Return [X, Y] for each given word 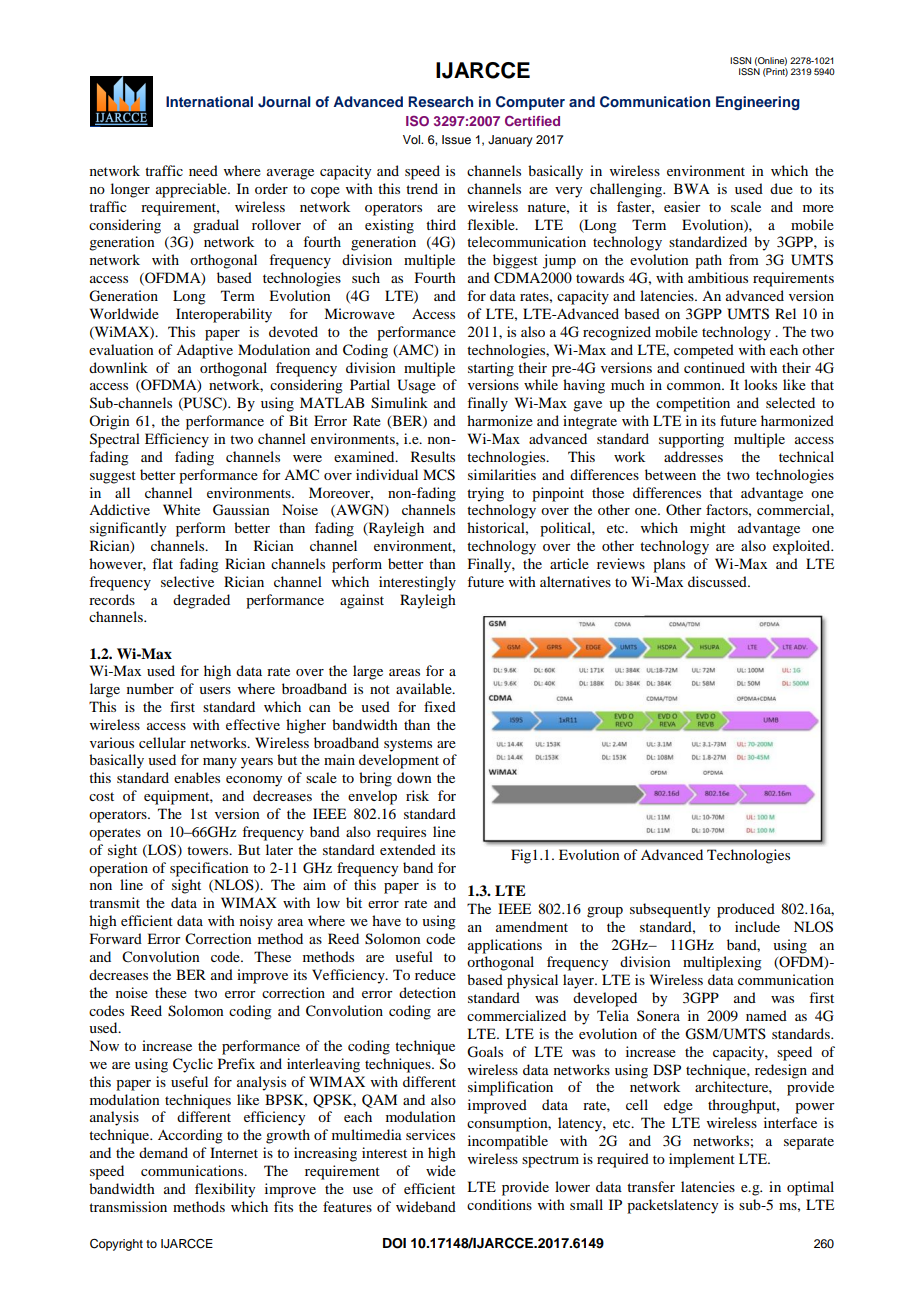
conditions [499, 1204]
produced [746, 910]
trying [485, 494]
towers [209, 850]
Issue [456, 139]
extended [408, 849]
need [203, 170]
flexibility [225, 1190]
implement [702, 1160]
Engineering [758, 103]
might [708, 529]
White [181, 509]
